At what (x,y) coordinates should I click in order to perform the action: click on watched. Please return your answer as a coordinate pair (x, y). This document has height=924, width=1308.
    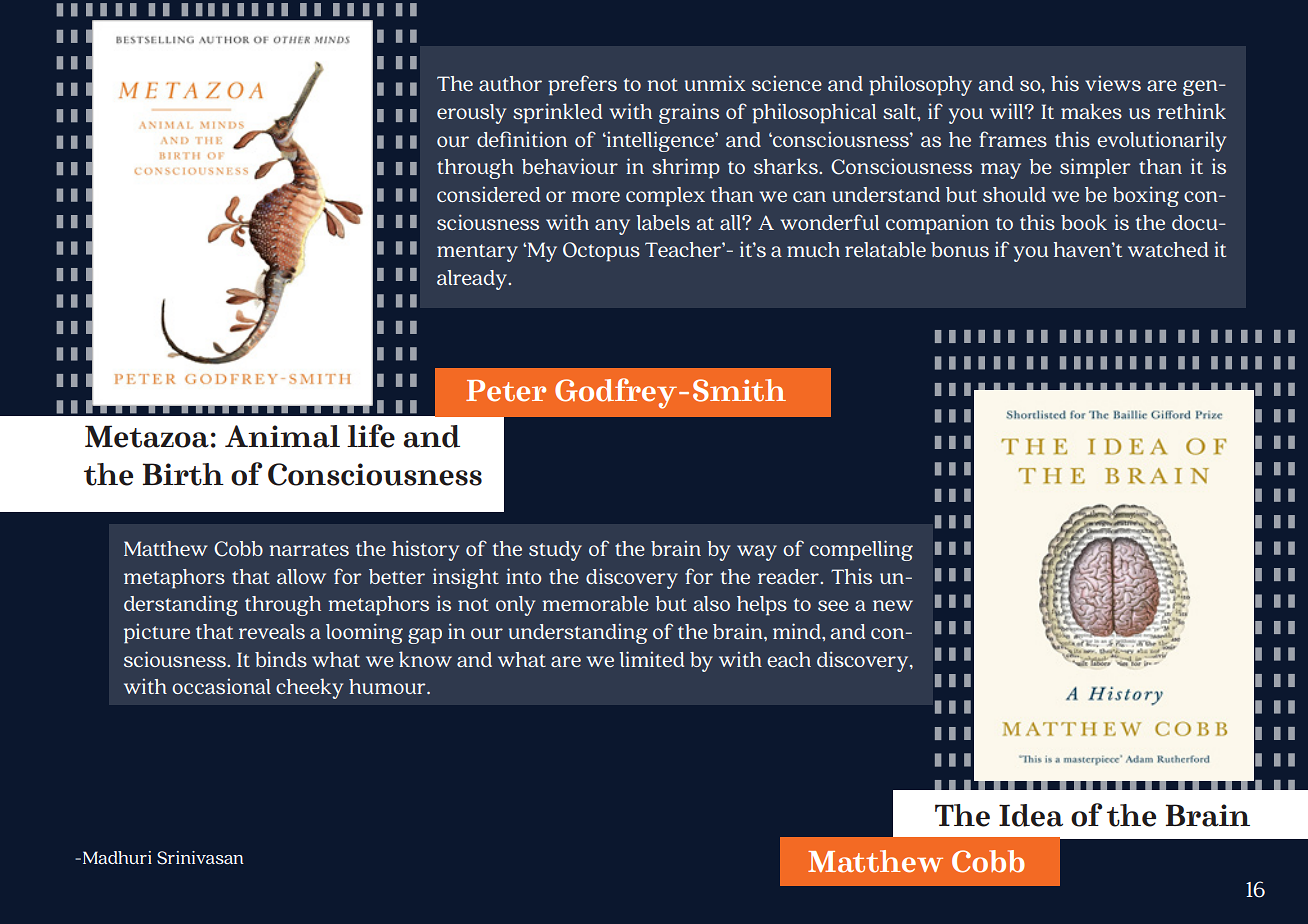
    Looking at the image, I should click on (1168, 249).
